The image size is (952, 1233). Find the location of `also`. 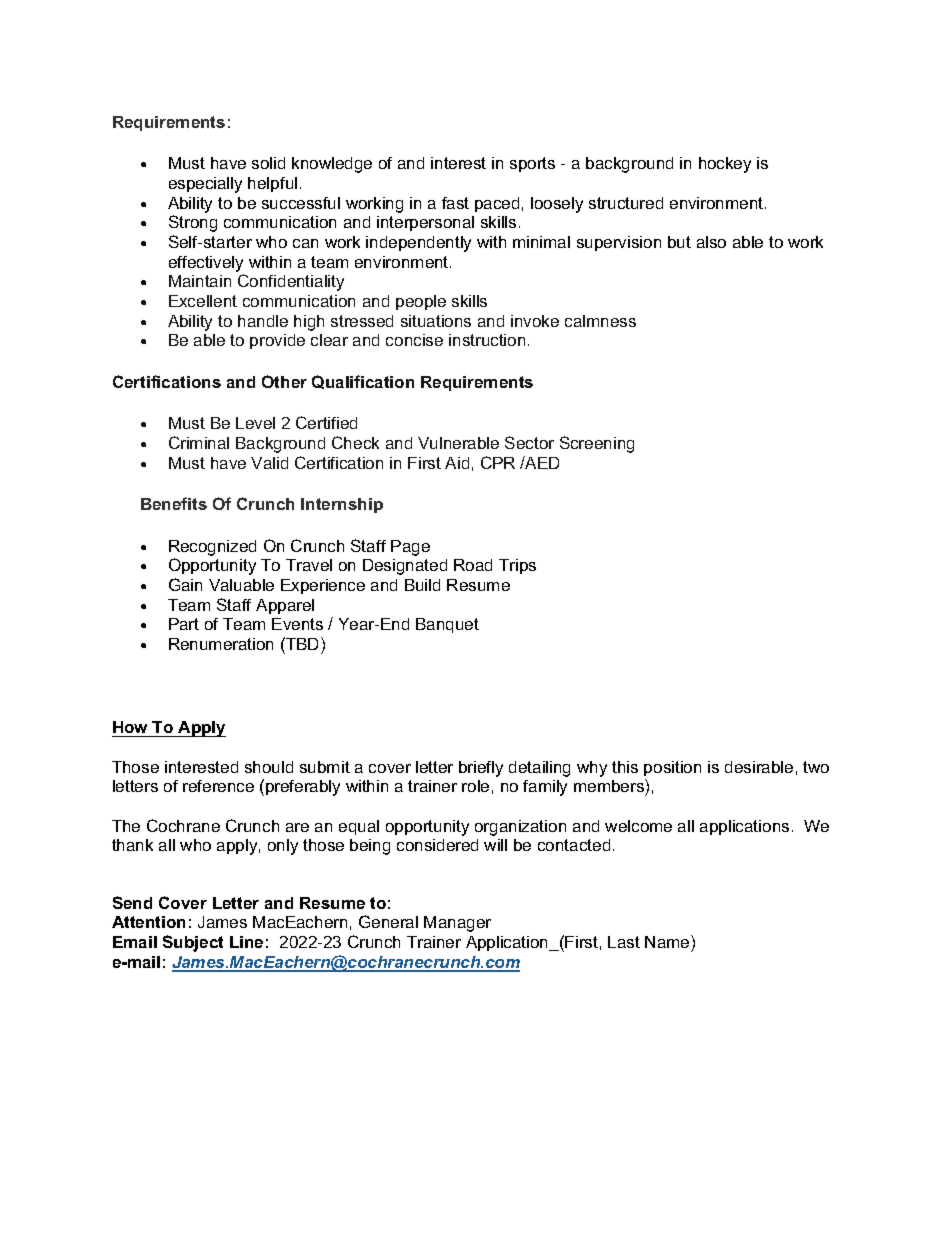

also is located at coordinates (711, 242).
